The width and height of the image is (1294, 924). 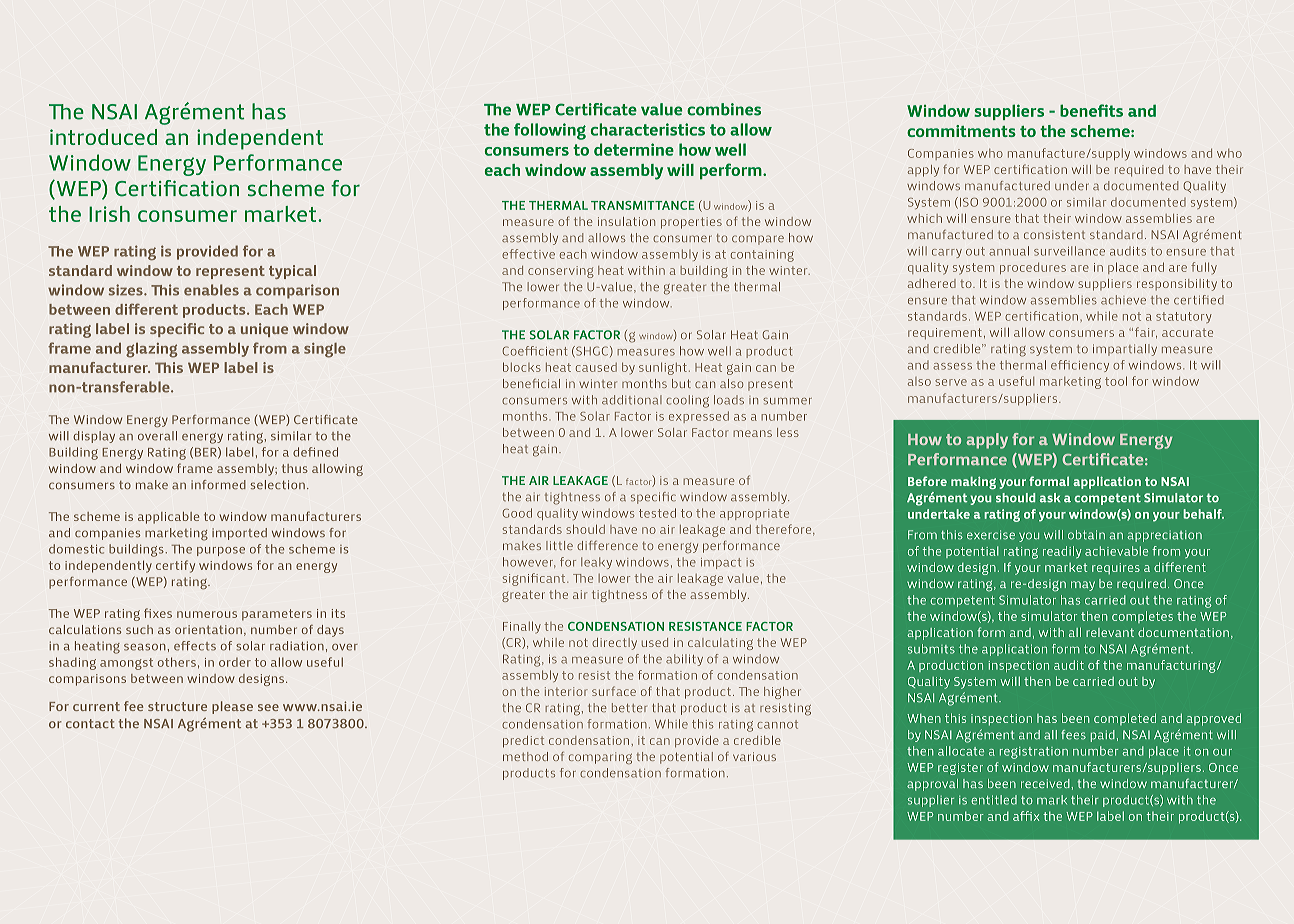 What do you see at coordinates (663, 368) in the image?
I see `sunlight` at bounding box center [663, 368].
